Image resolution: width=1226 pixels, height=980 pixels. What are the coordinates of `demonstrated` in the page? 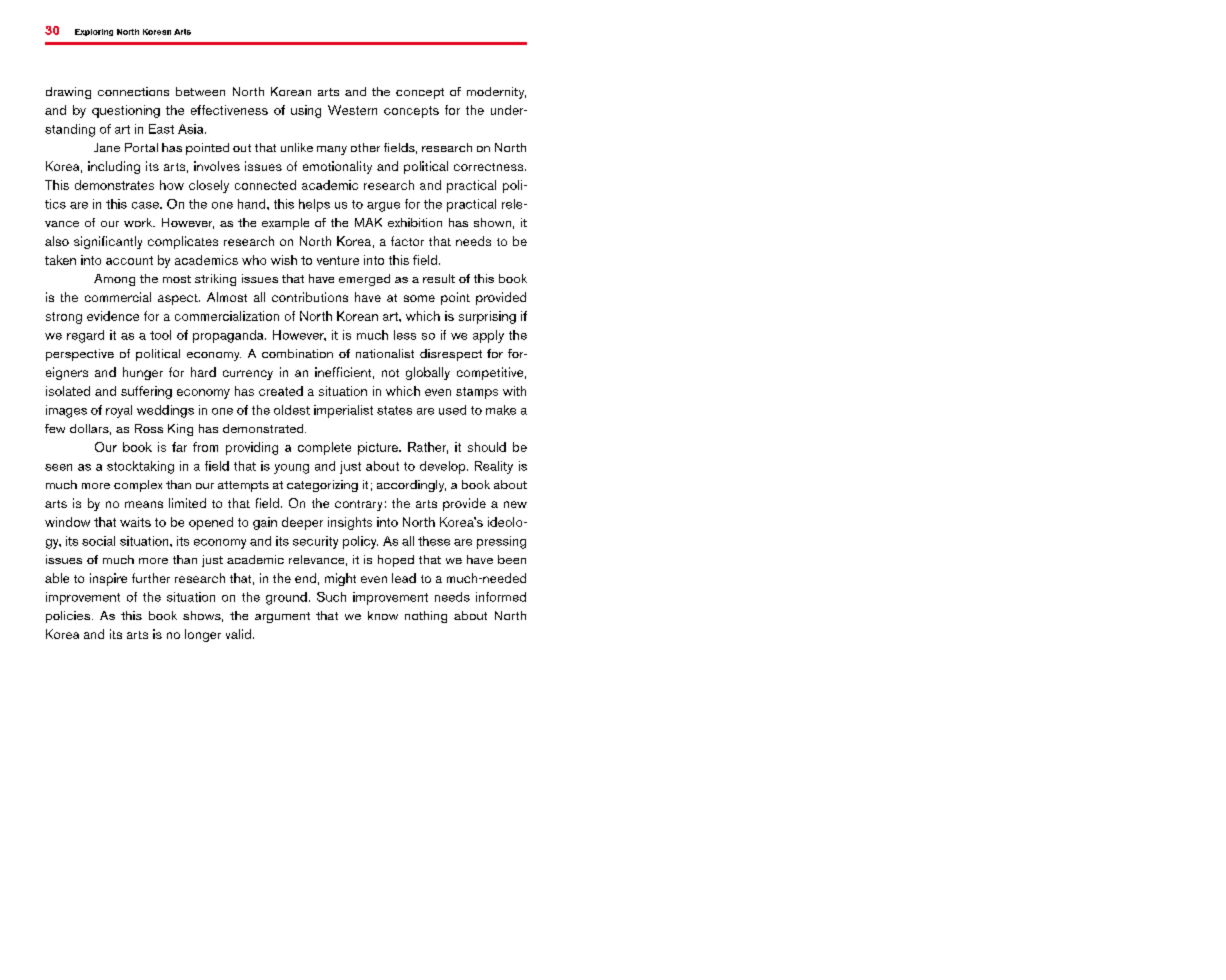 It's located at (264, 428).
